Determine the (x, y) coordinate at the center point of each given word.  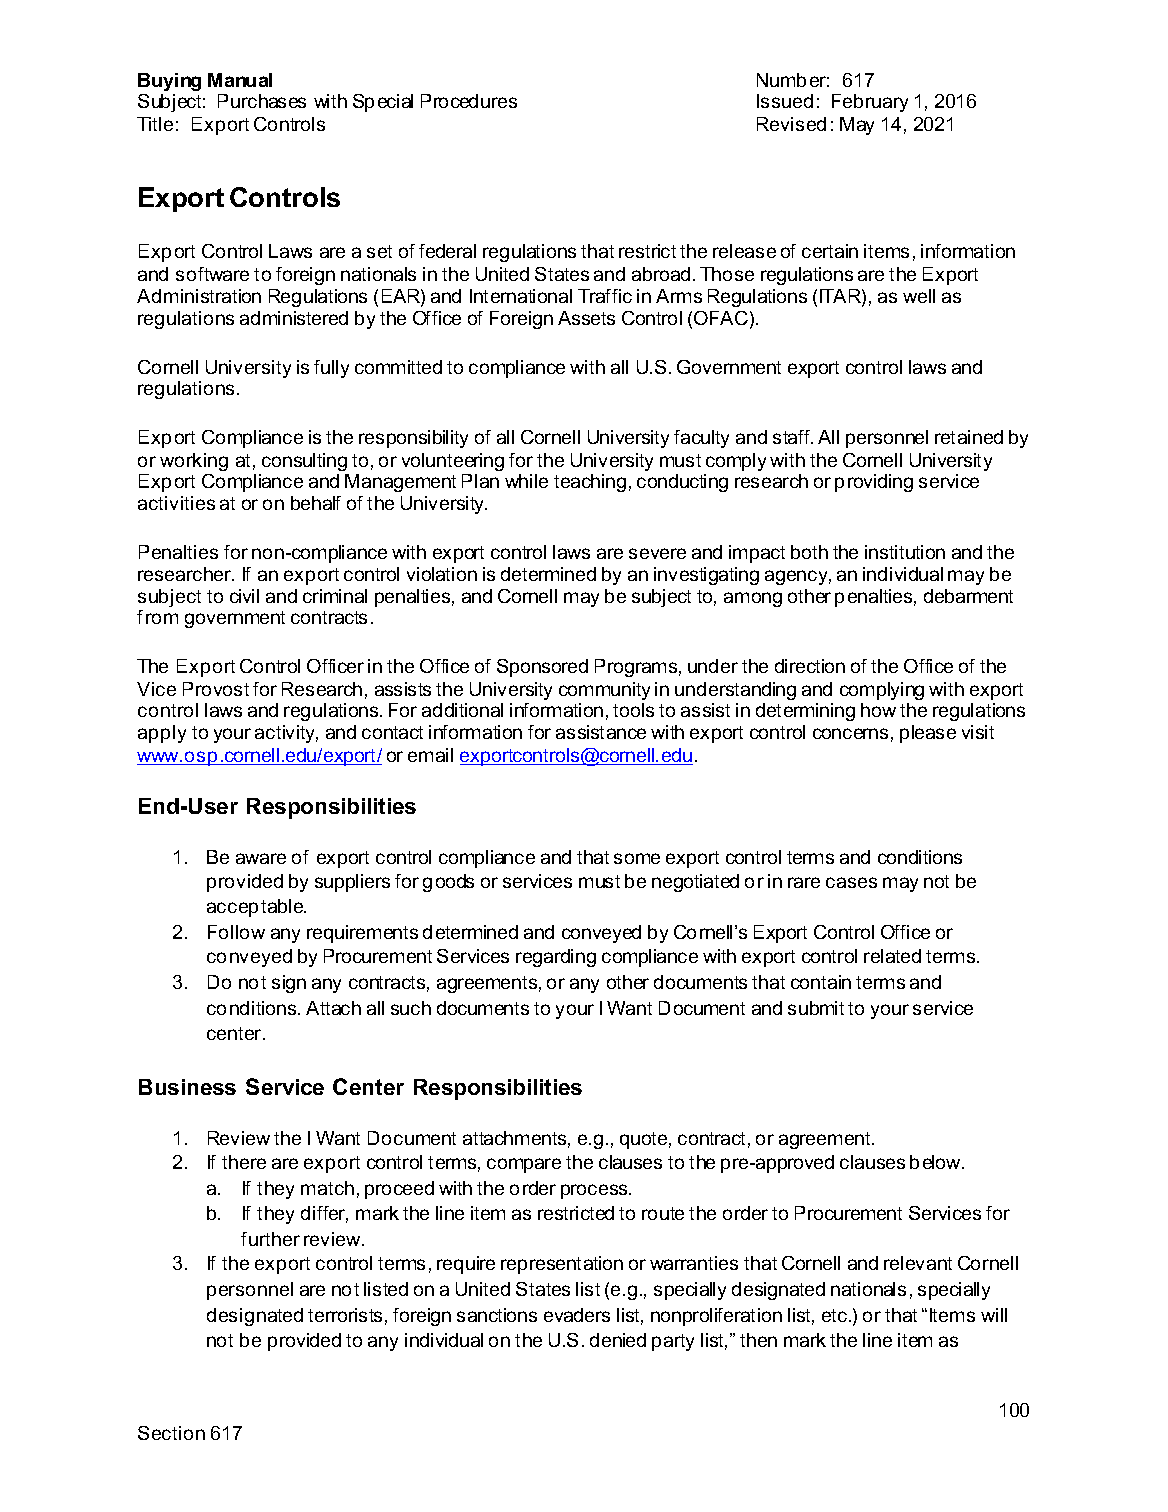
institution (905, 552)
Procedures (469, 101)
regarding (556, 958)
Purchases (262, 101)
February (870, 103)
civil (244, 596)
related (892, 956)
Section (171, 1433)
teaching (590, 483)
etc (836, 1315)
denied (618, 1340)
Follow (236, 932)
